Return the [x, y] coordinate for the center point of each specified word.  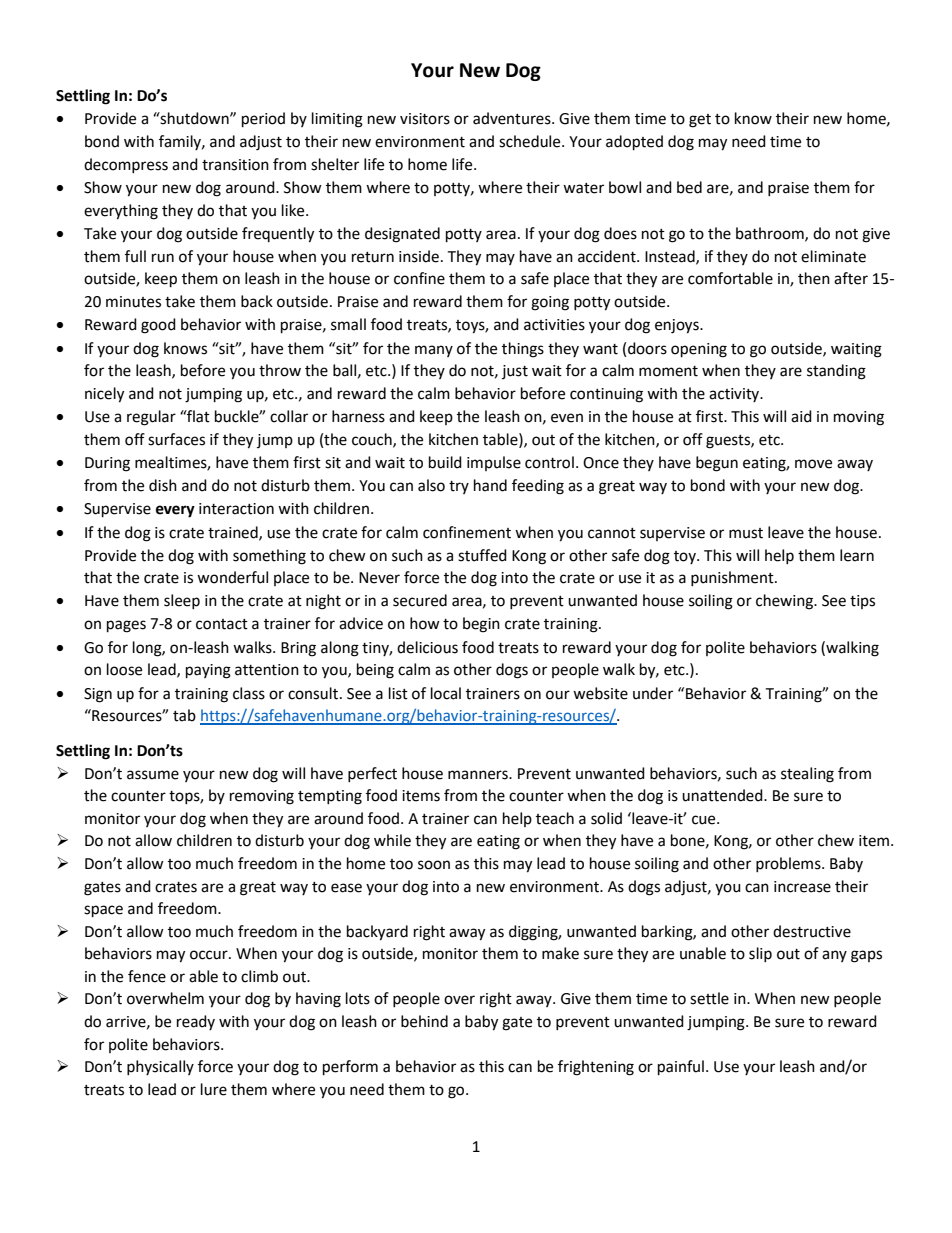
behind [424, 1021]
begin [481, 625]
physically [160, 1067]
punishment [733, 578]
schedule [531, 141]
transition [235, 165]
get [700, 121]
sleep [182, 601]
